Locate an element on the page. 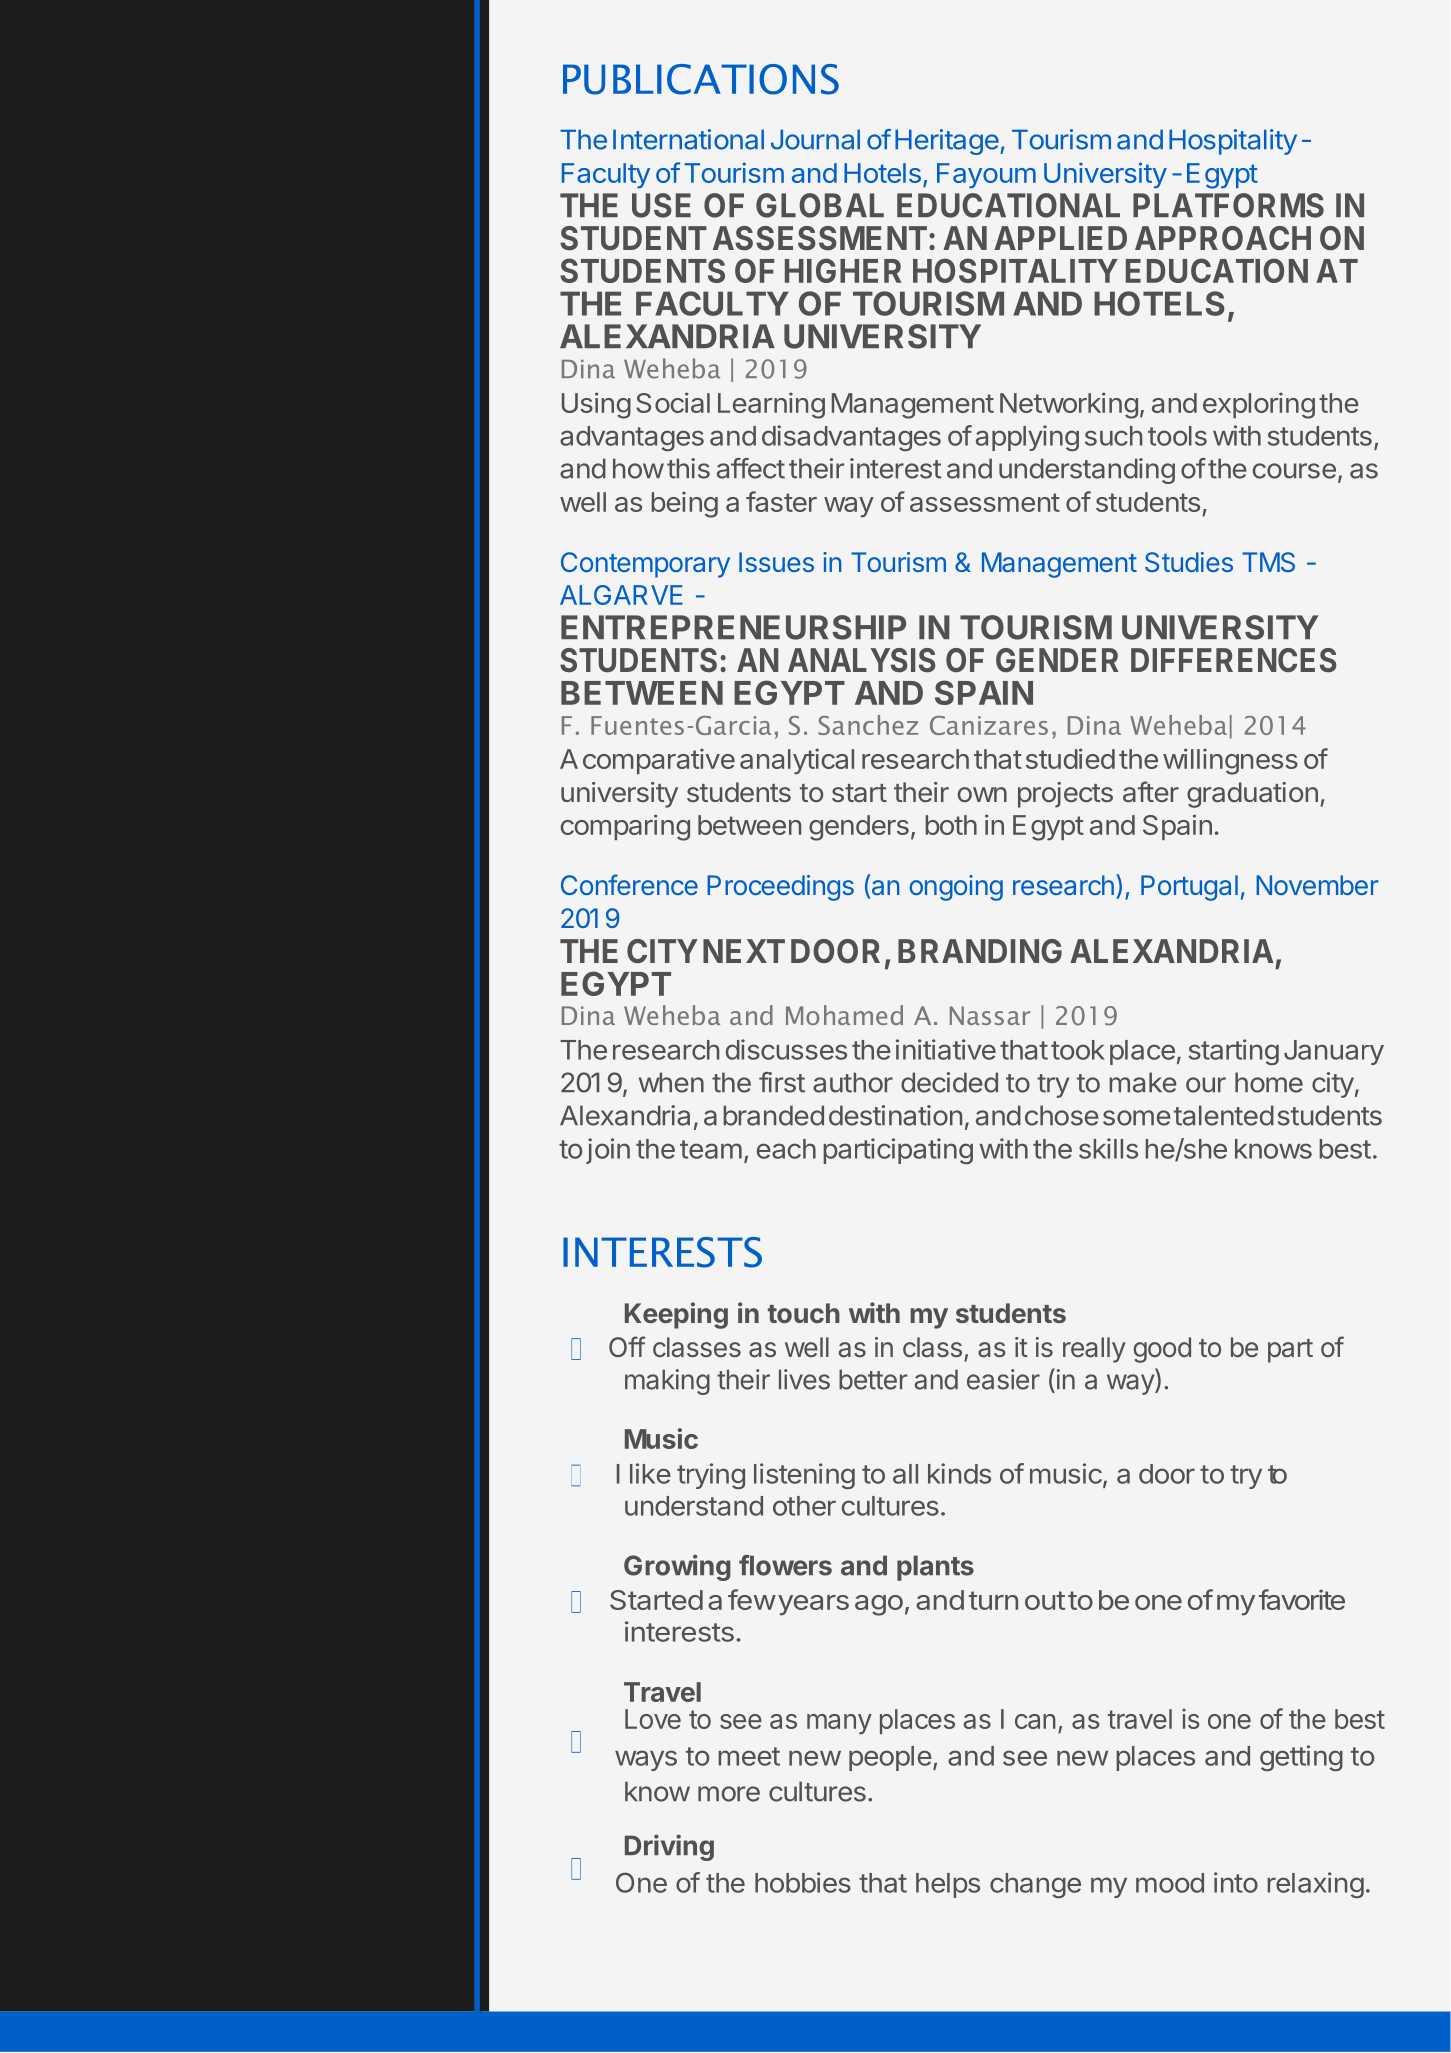 Image resolution: width=1451 pixels, height=2053 pixels. Networking is located at coordinates (1069, 405).
